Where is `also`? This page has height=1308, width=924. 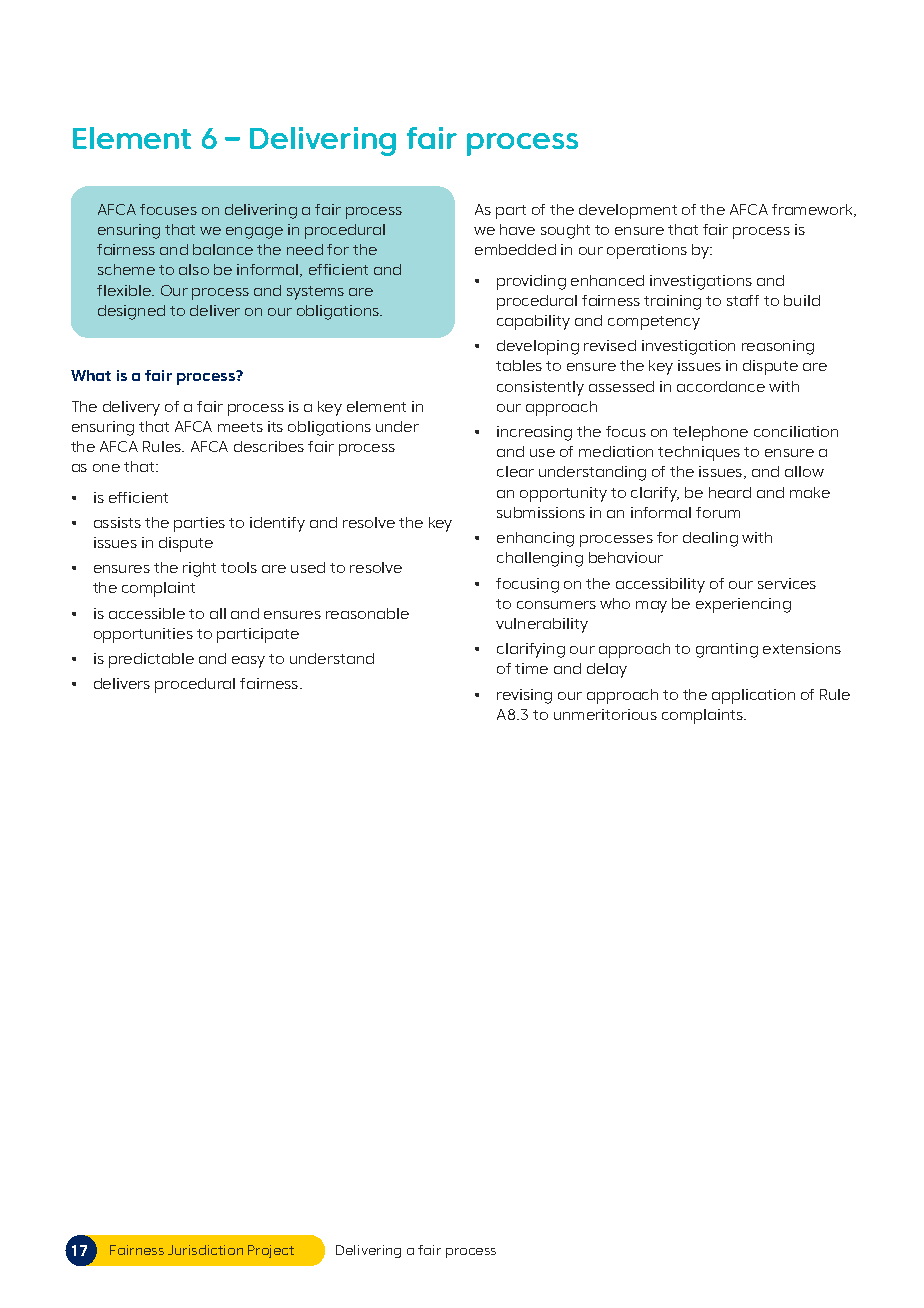 also is located at coordinates (194, 269).
